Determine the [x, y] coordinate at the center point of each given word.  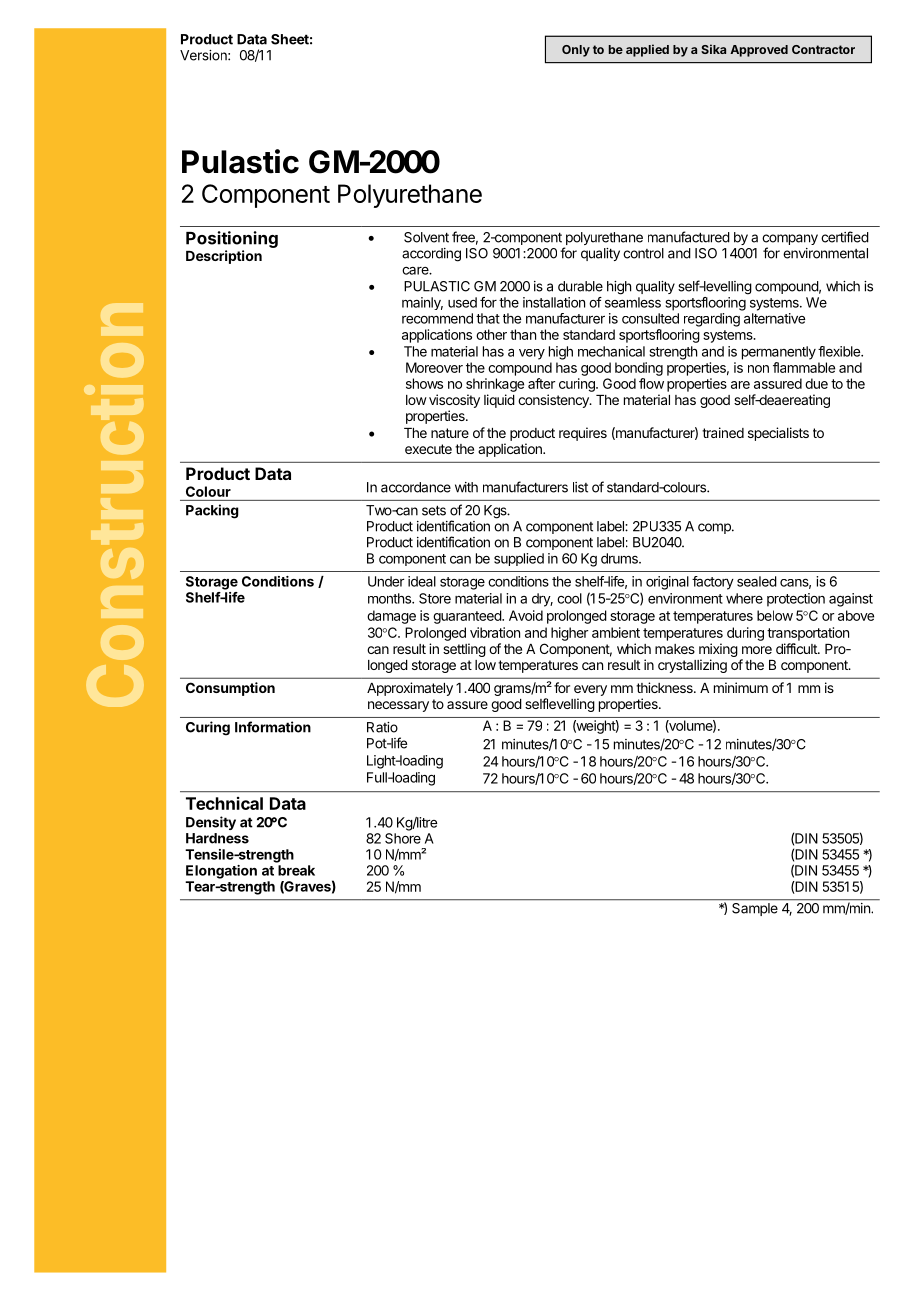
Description [224, 257]
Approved [759, 51]
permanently [779, 353]
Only [576, 51]
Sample [755, 908]
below [775, 615]
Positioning [232, 239]
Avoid [526, 615]
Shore [403, 838]
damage [391, 617]
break [296, 870]
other [491, 334]
